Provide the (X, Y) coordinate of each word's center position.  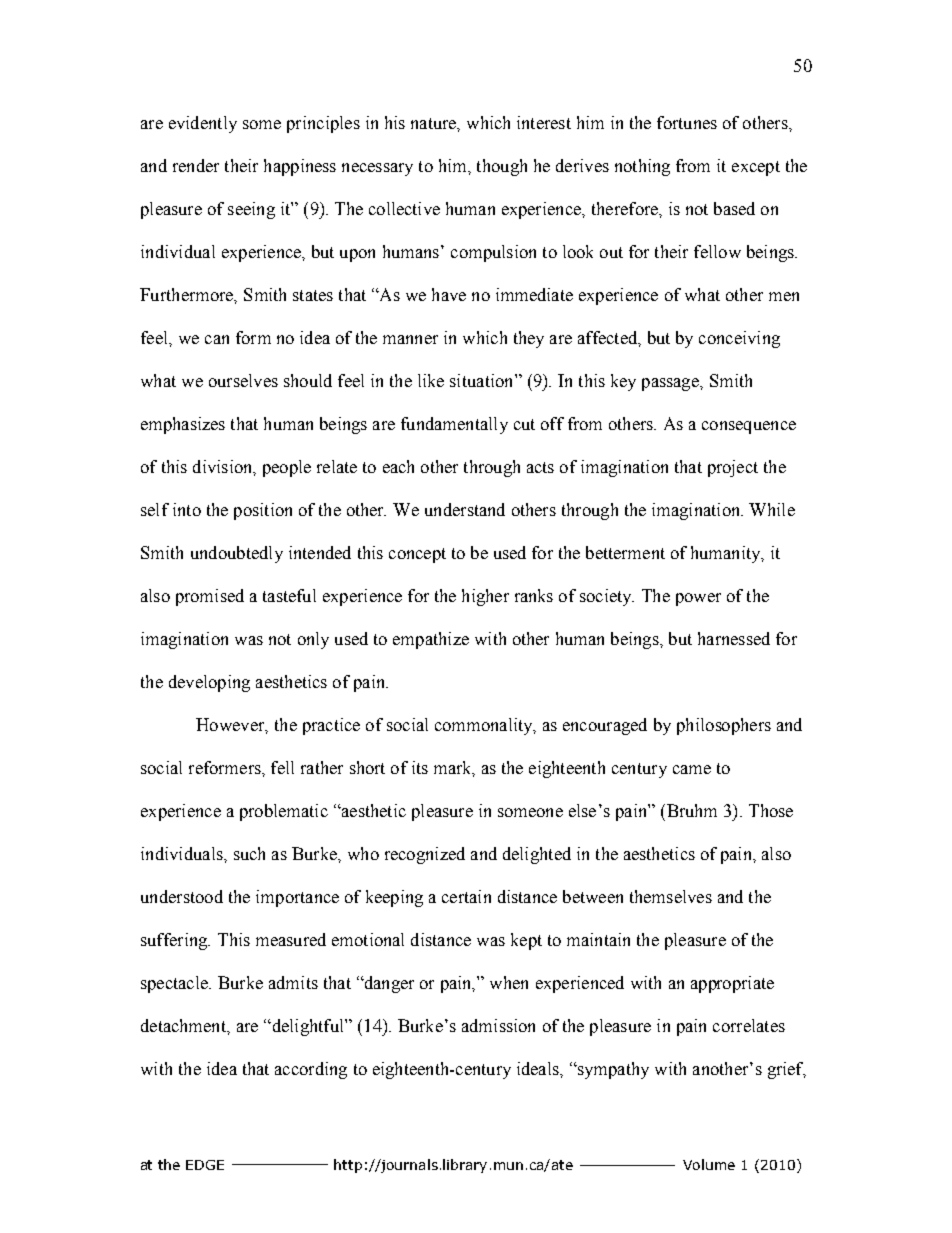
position (263, 511)
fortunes (687, 122)
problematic (284, 812)
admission (498, 1025)
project (733, 468)
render (196, 165)
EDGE (205, 1165)
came (692, 769)
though (502, 167)
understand (465, 509)
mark (454, 768)
